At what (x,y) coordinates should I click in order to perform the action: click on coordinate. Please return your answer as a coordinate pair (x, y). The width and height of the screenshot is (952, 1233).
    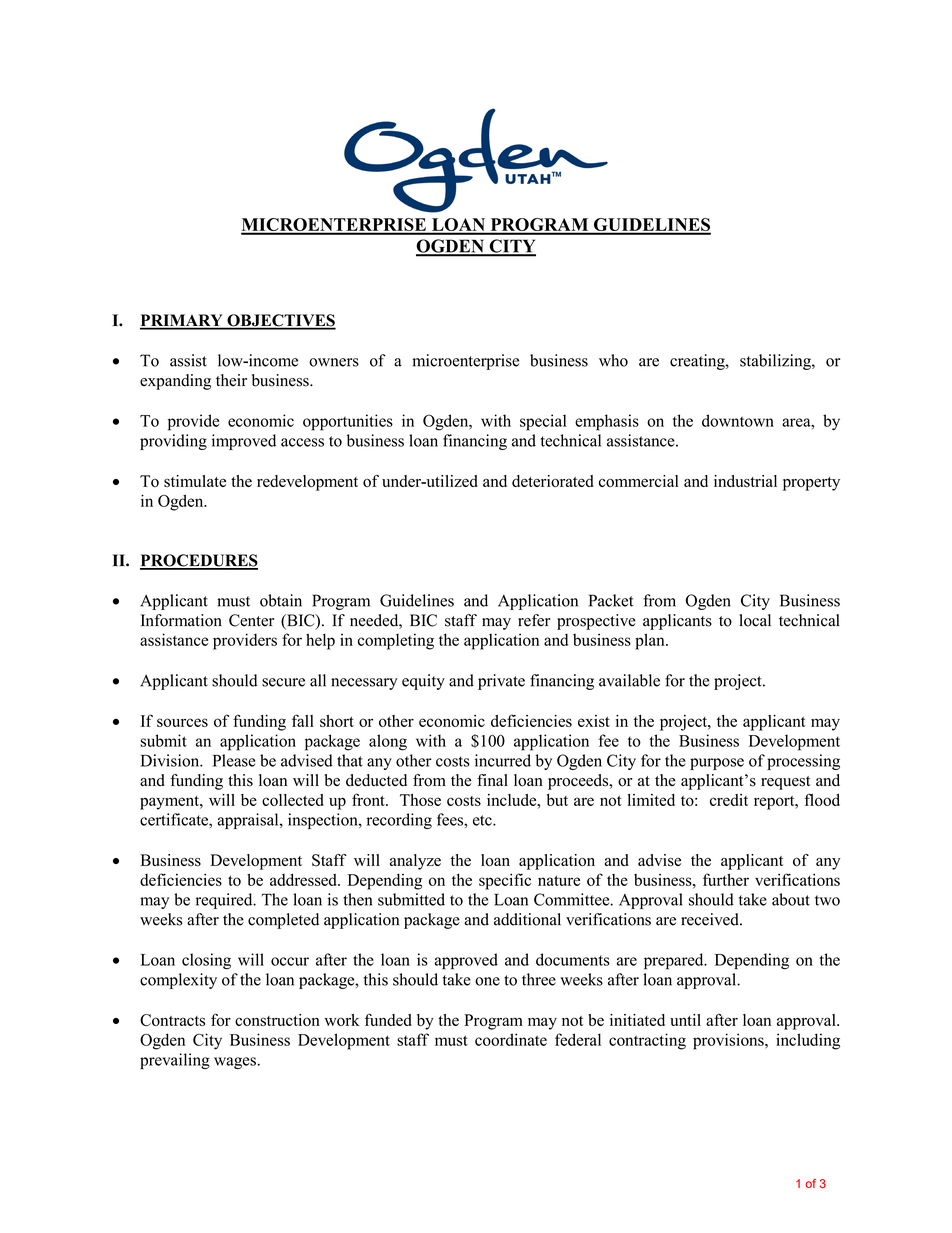
    Looking at the image, I should click on (511, 1039).
